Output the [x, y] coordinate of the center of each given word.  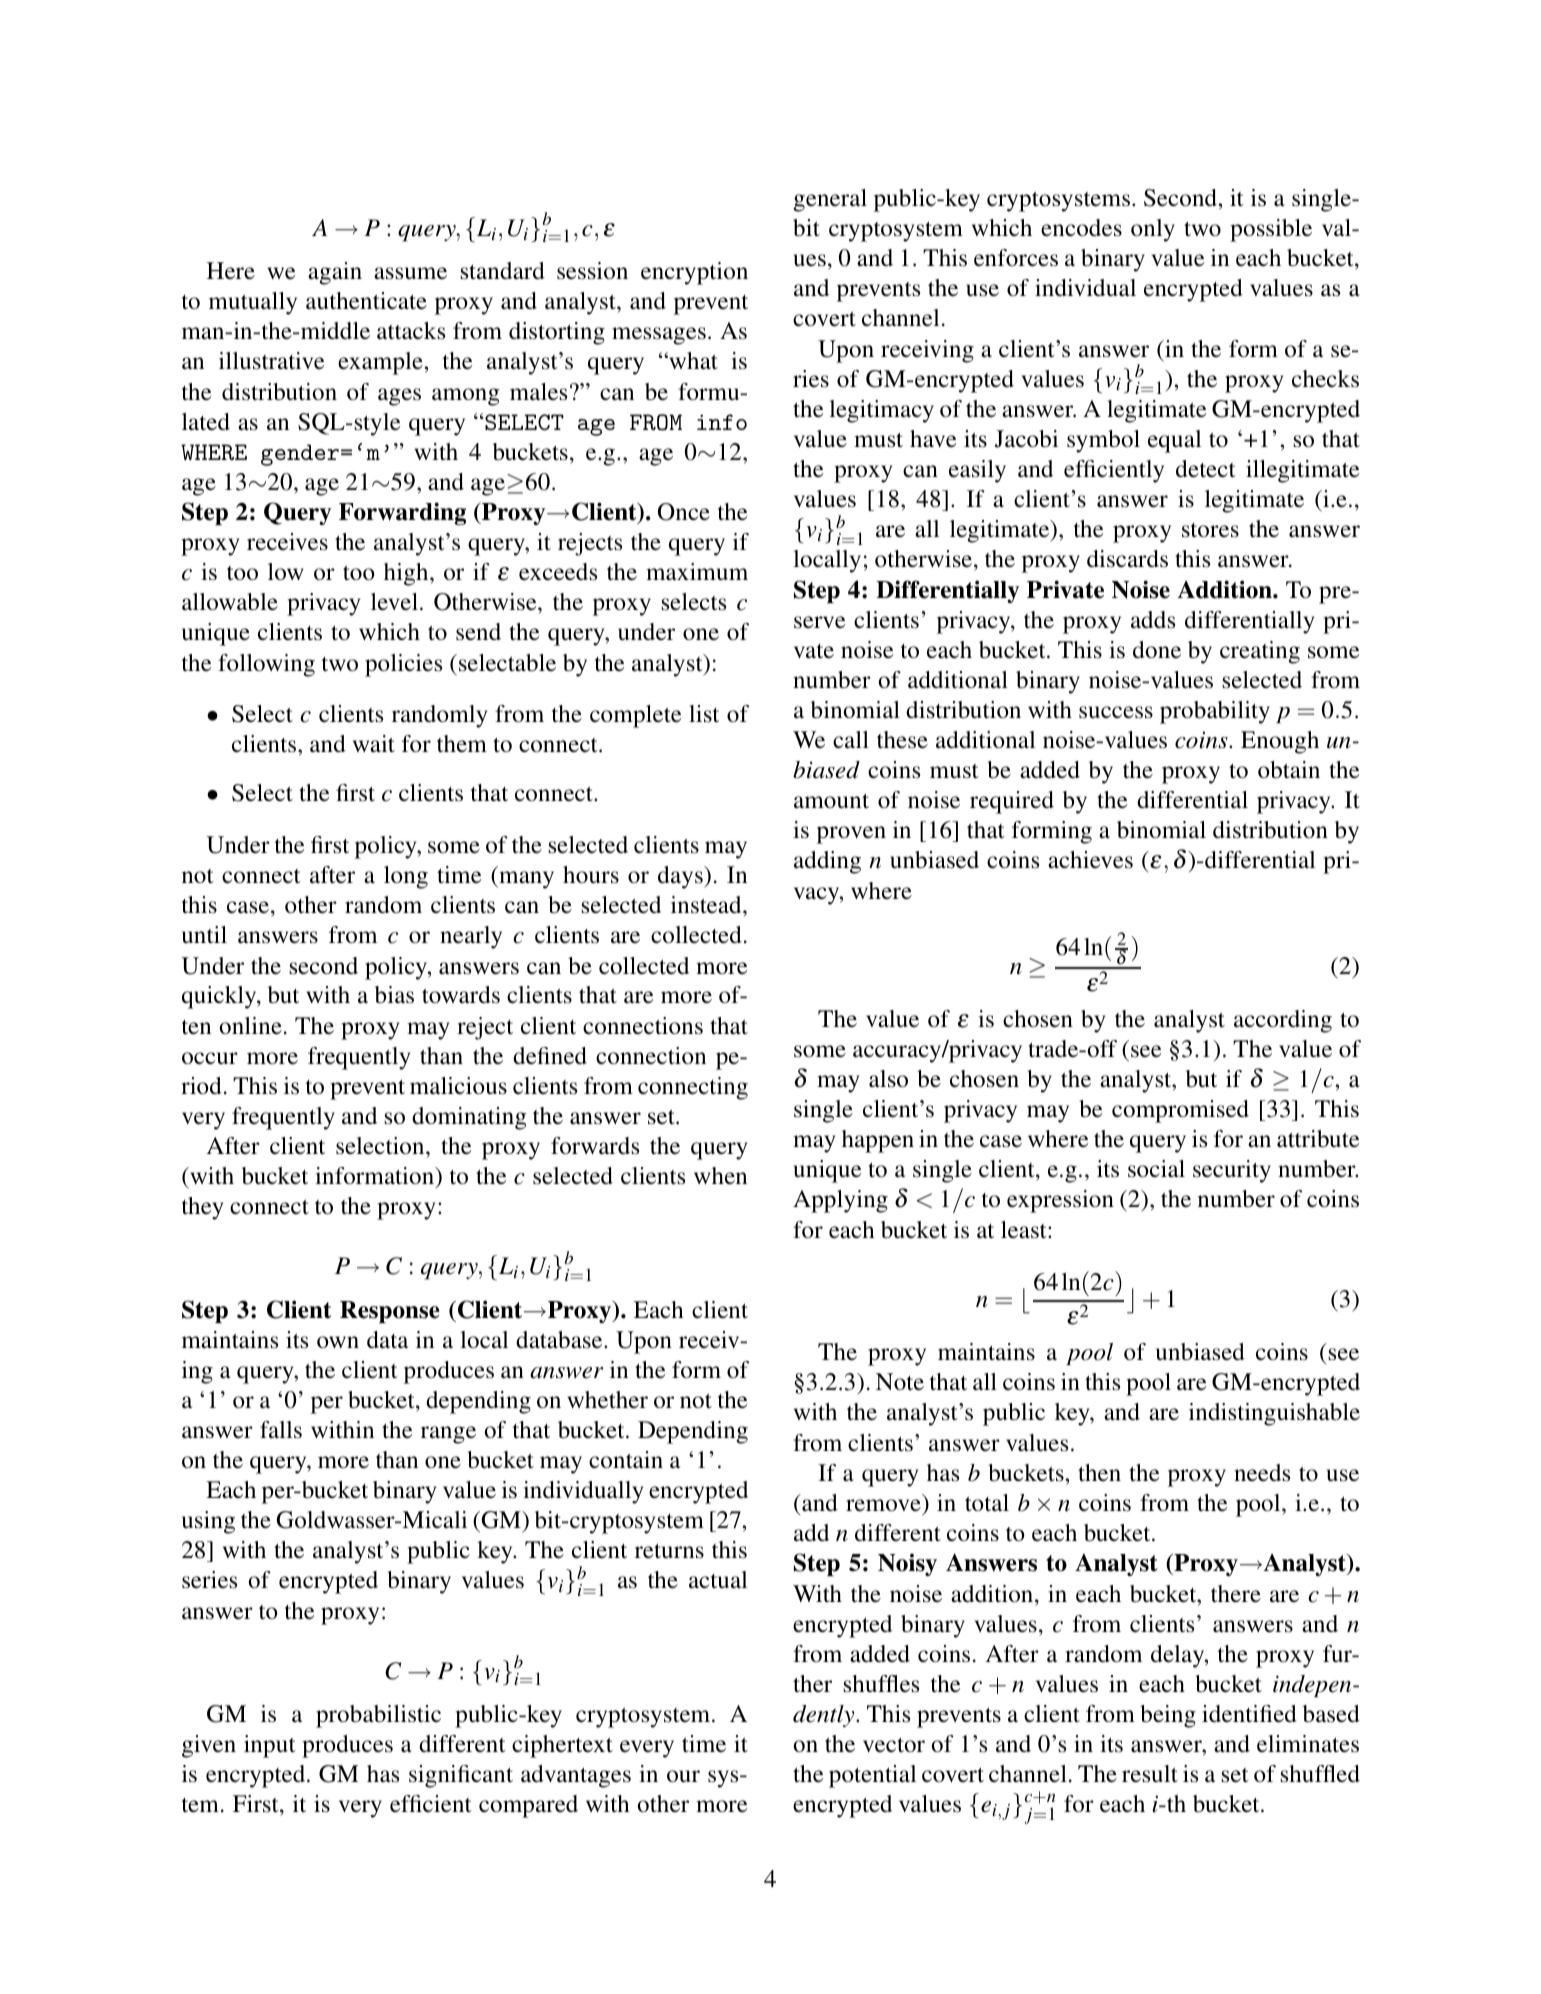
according [1283, 1021]
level [394, 602]
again [335, 273]
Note [900, 1382]
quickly [220, 997]
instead [707, 904]
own [338, 1342]
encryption [694, 273]
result [1150, 1774]
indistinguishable [1274, 1414]
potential [872, 1776]
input [270, 1746]
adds [1153, 620]
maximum [697, 571]
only [1153, 230]
